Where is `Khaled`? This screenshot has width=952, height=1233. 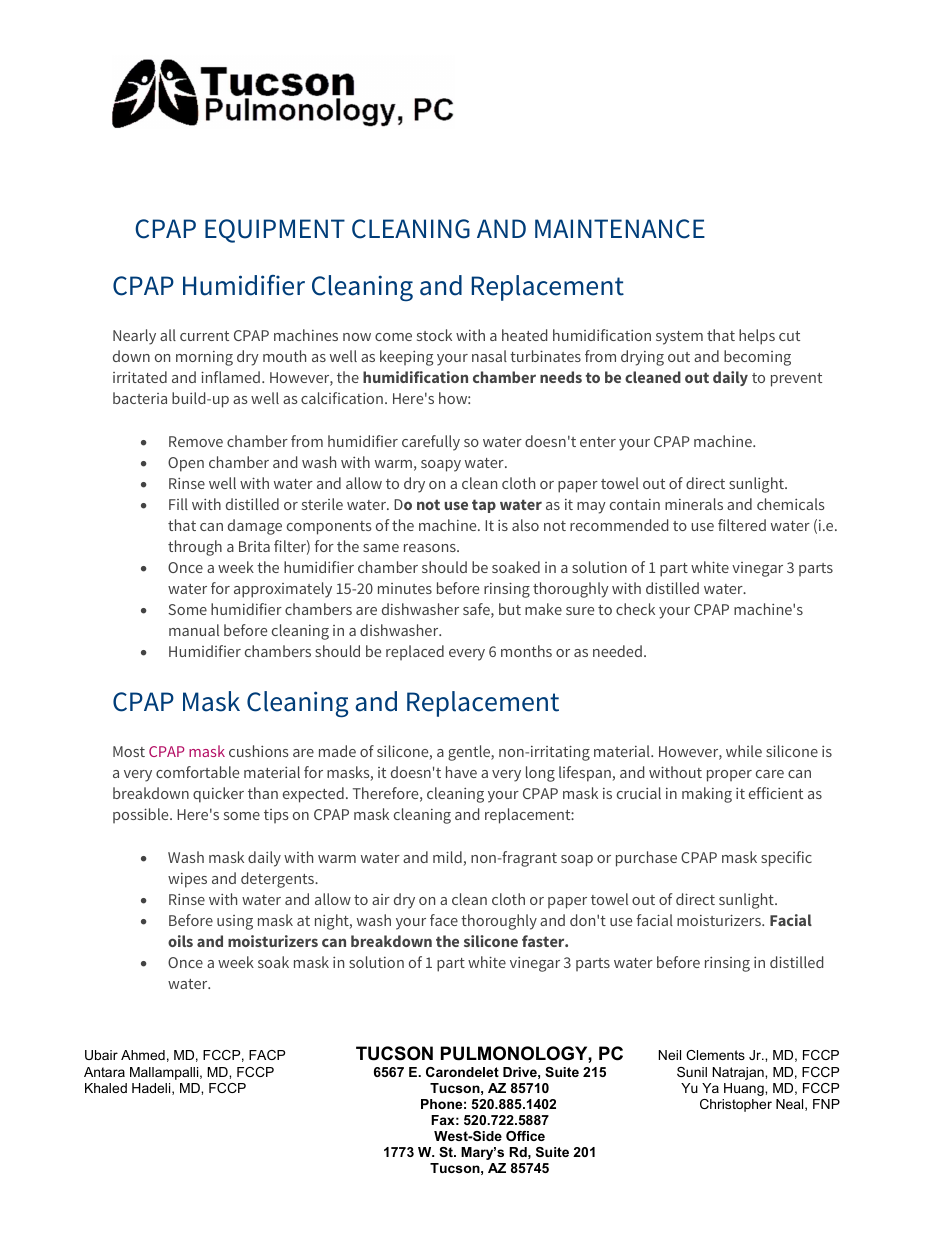 Khaled is located at coordinates (106, 1088).
